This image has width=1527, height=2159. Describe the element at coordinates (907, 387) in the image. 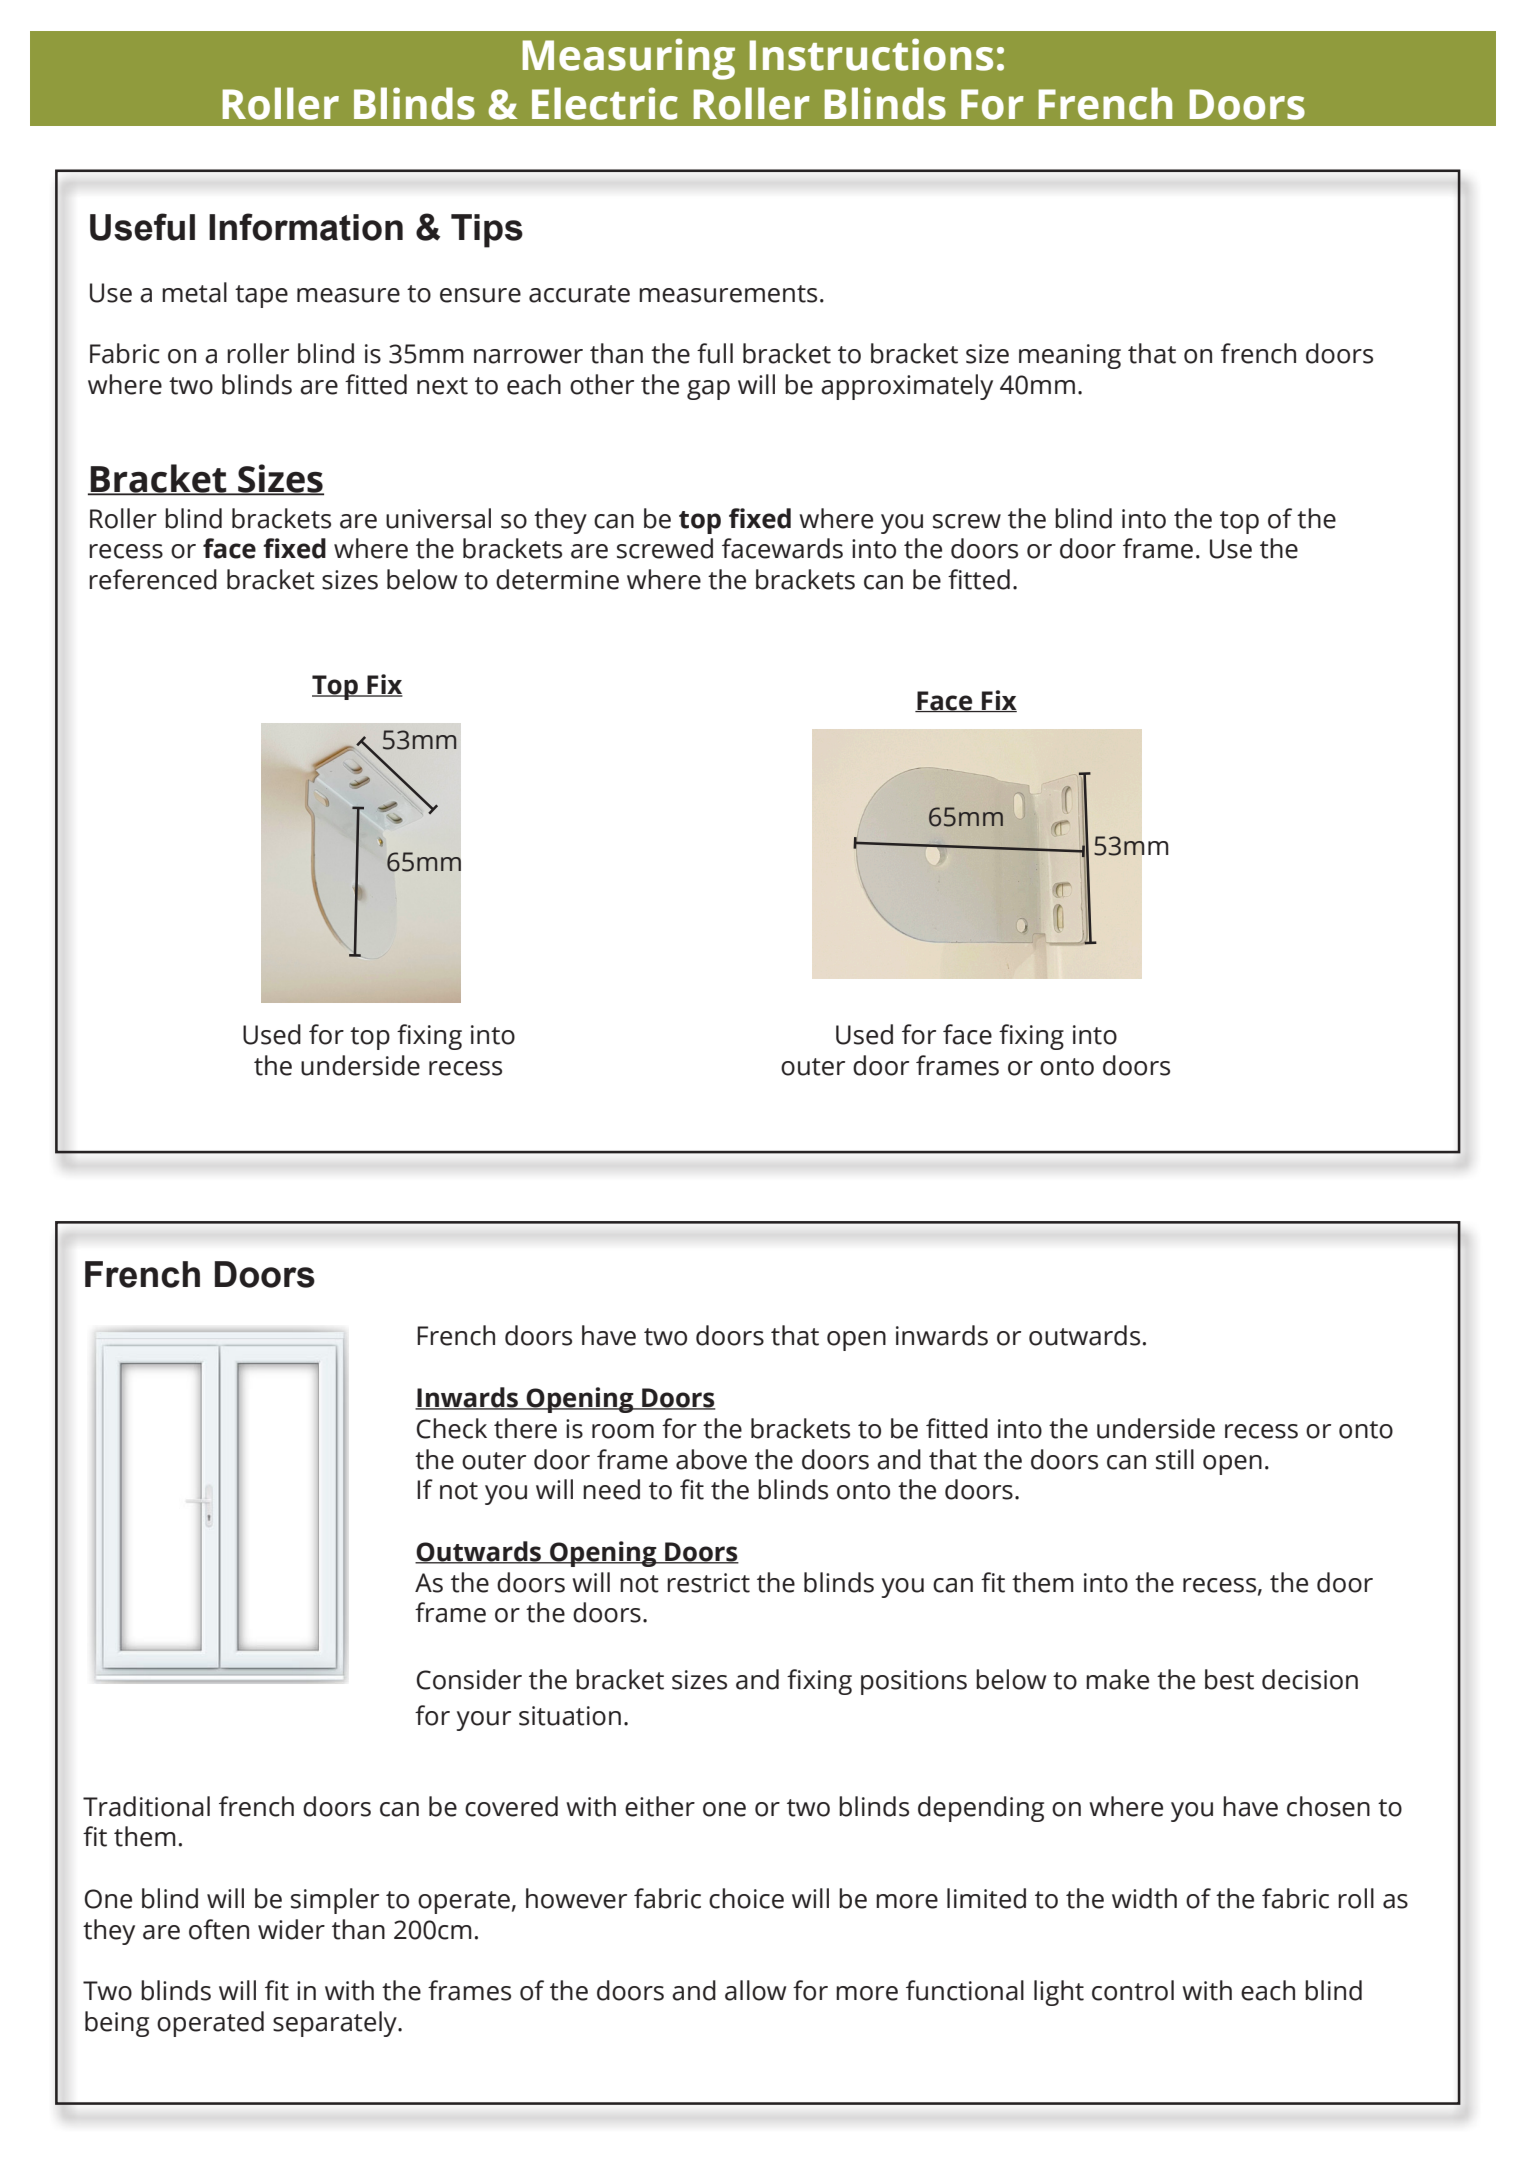

I see `approximately` at that location.
